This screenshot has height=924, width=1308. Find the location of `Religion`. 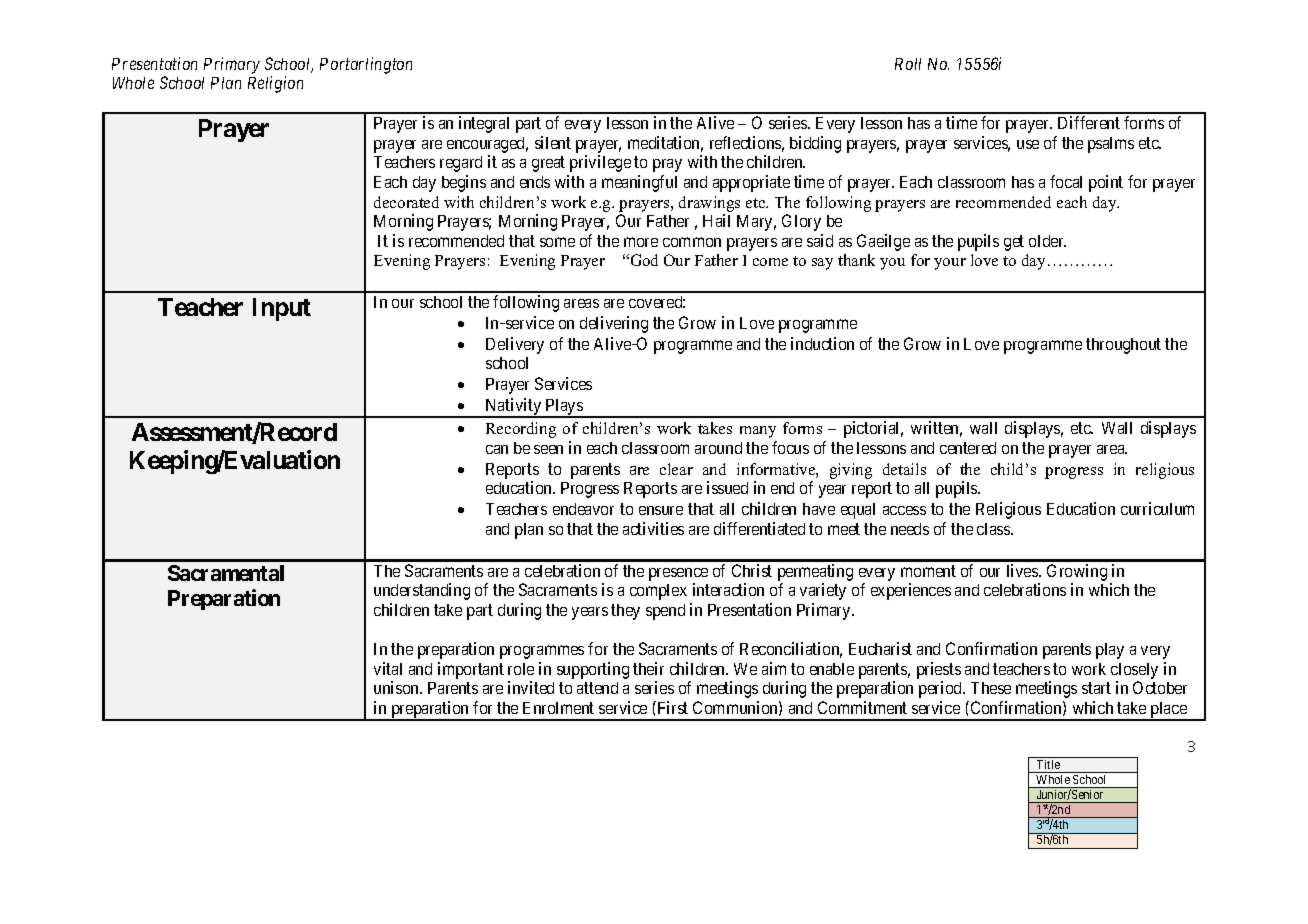

Religion is located at coordinates (275, 84).
